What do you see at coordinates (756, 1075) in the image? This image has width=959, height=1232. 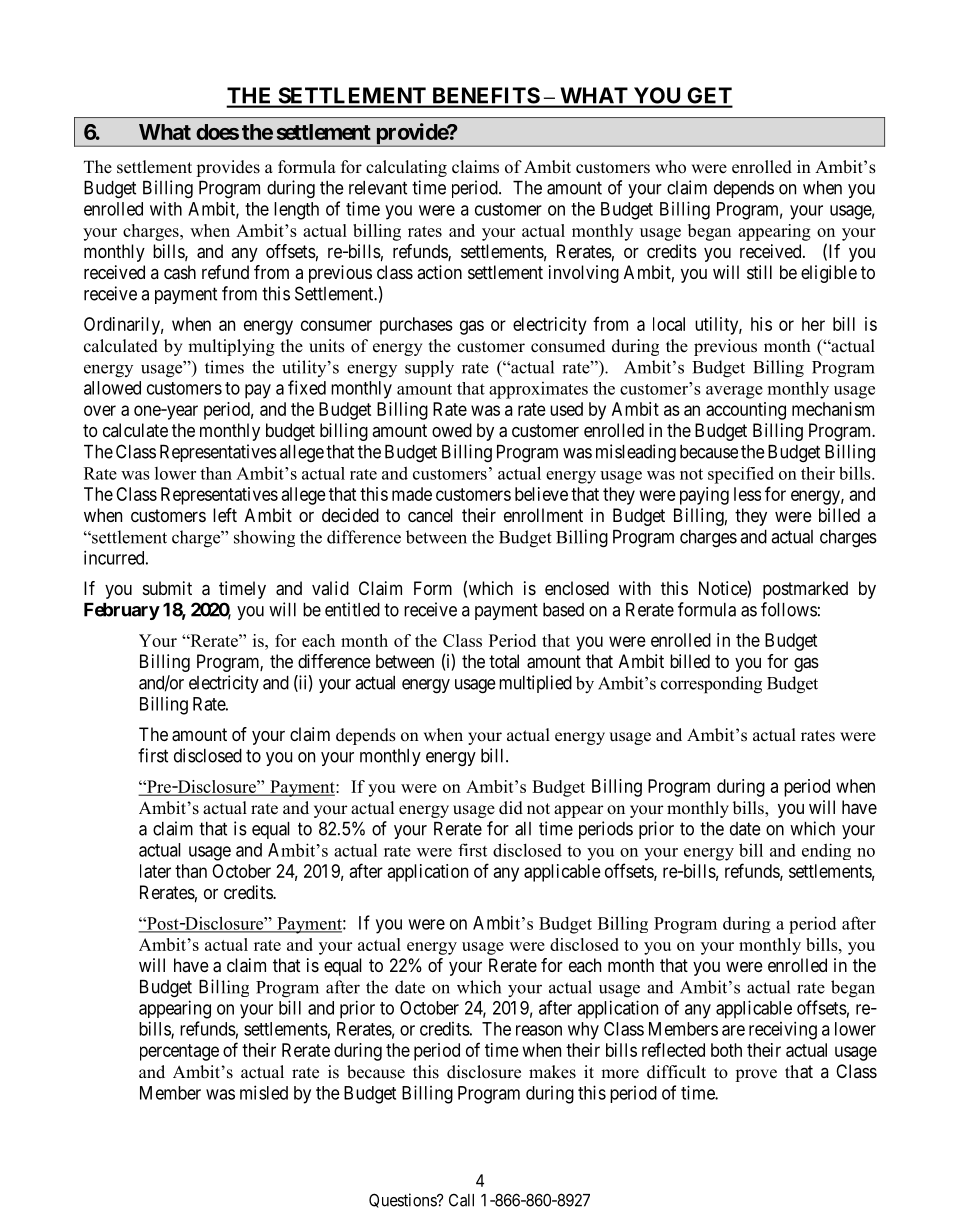 I see `prove` at bounding box center [756, 1075].
